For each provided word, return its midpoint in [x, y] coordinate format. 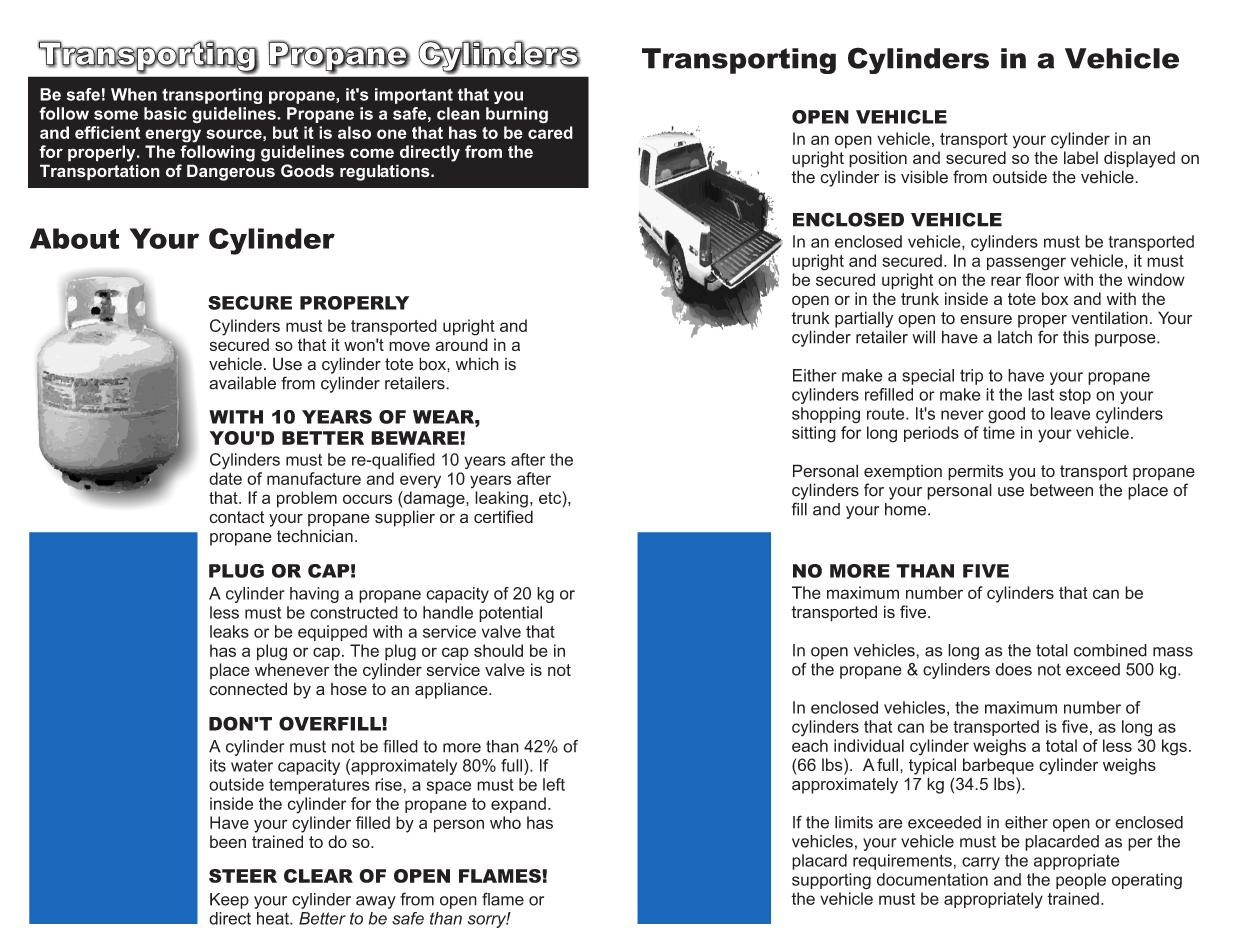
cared [550, 132]
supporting [831, 881]
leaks [229, 631]
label [1081, 157]
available [242, 383]
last [1041, 394]
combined [1110, 650]
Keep [229, 901]
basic [165, 113]
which [477, 364]
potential [510, 614]
